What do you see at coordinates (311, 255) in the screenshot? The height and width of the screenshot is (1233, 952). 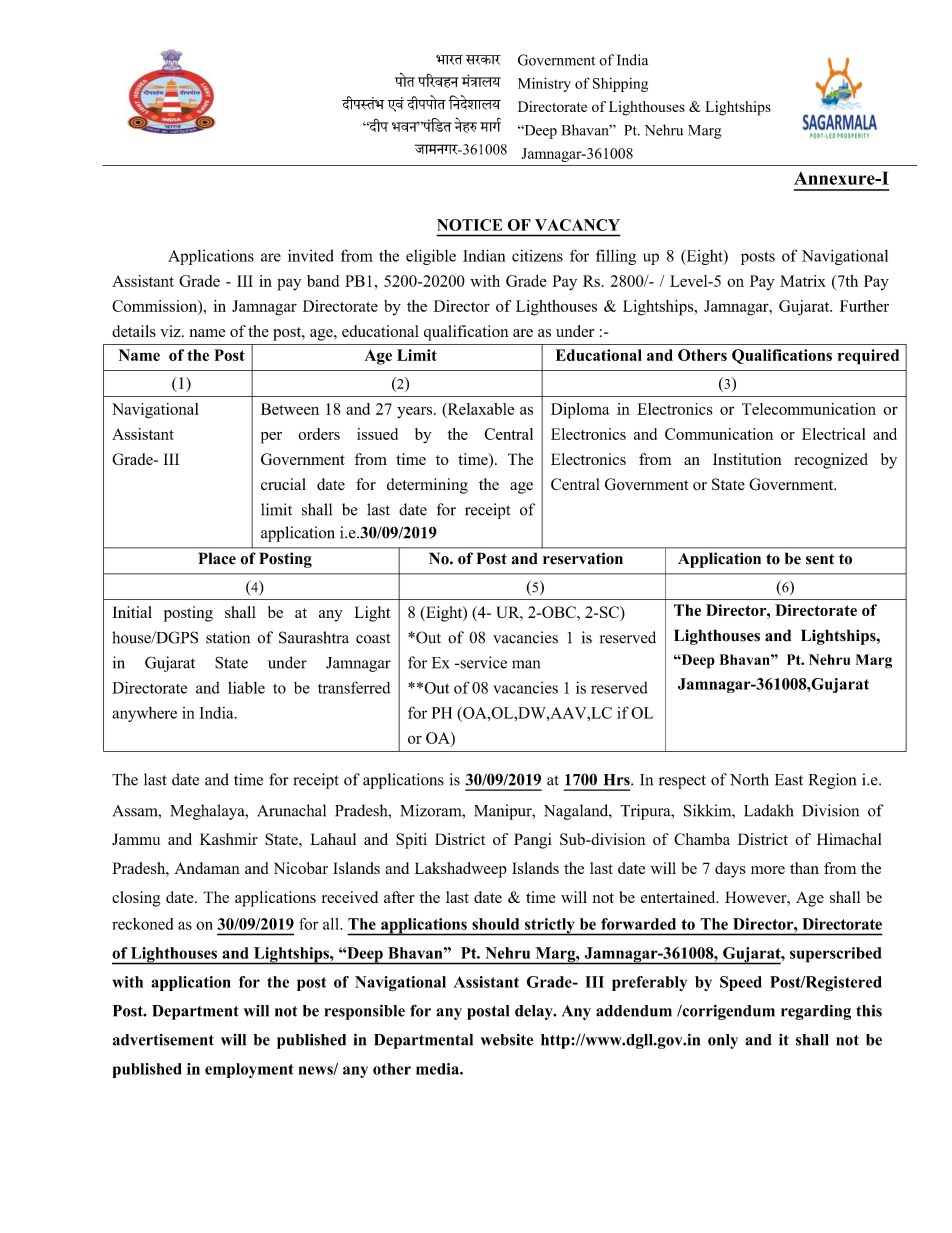 I see `invited` at bounding box center [311, 255].
